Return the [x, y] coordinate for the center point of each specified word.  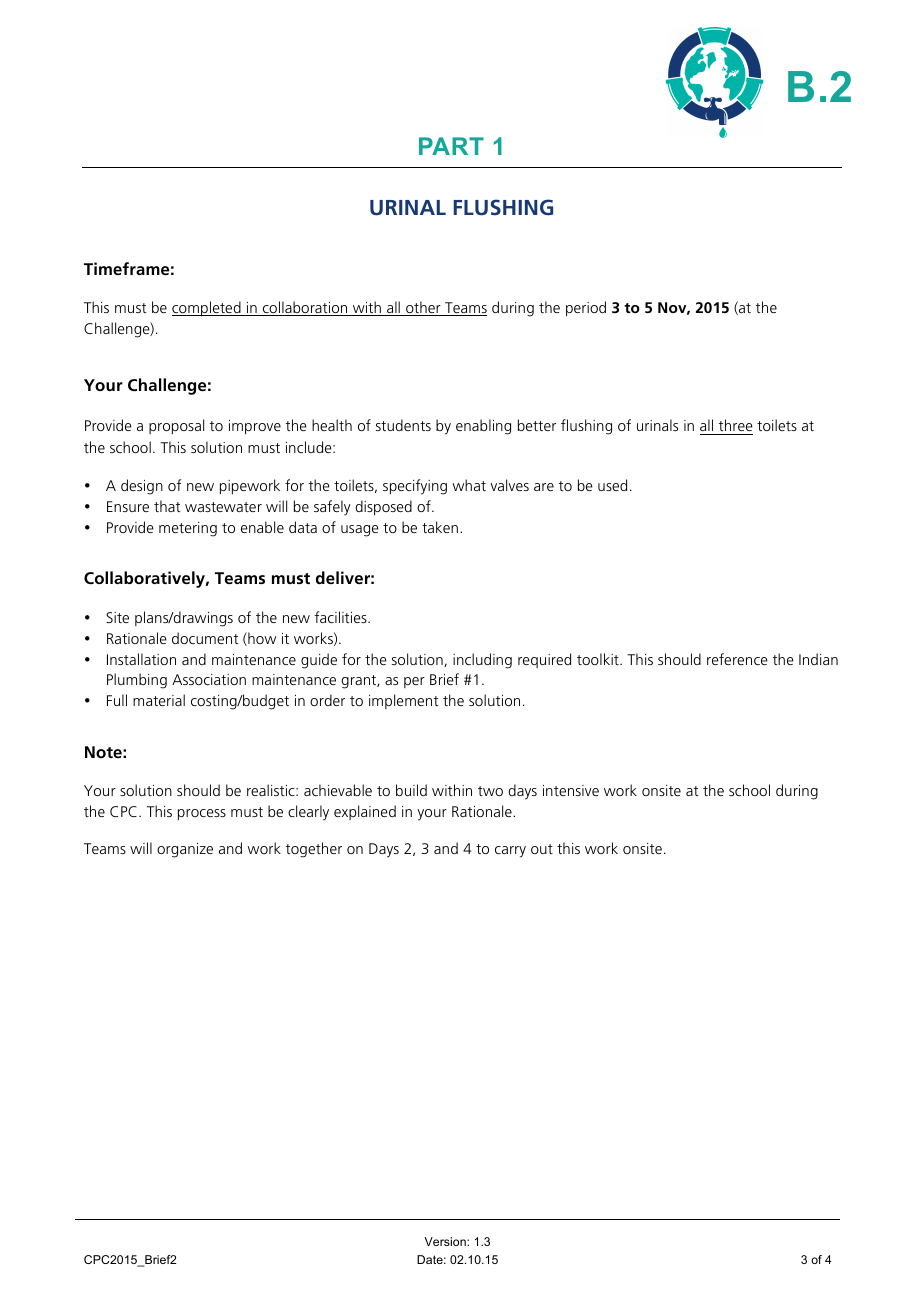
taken [440, 527]
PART [451, 146]
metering [188, 529]
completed [207, 309]
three [736, 425]
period [586, 309]
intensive [571, 790]
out [542, 849]
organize [185, 850]
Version [446, 1241]
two [490, 791]
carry [510, 852]
